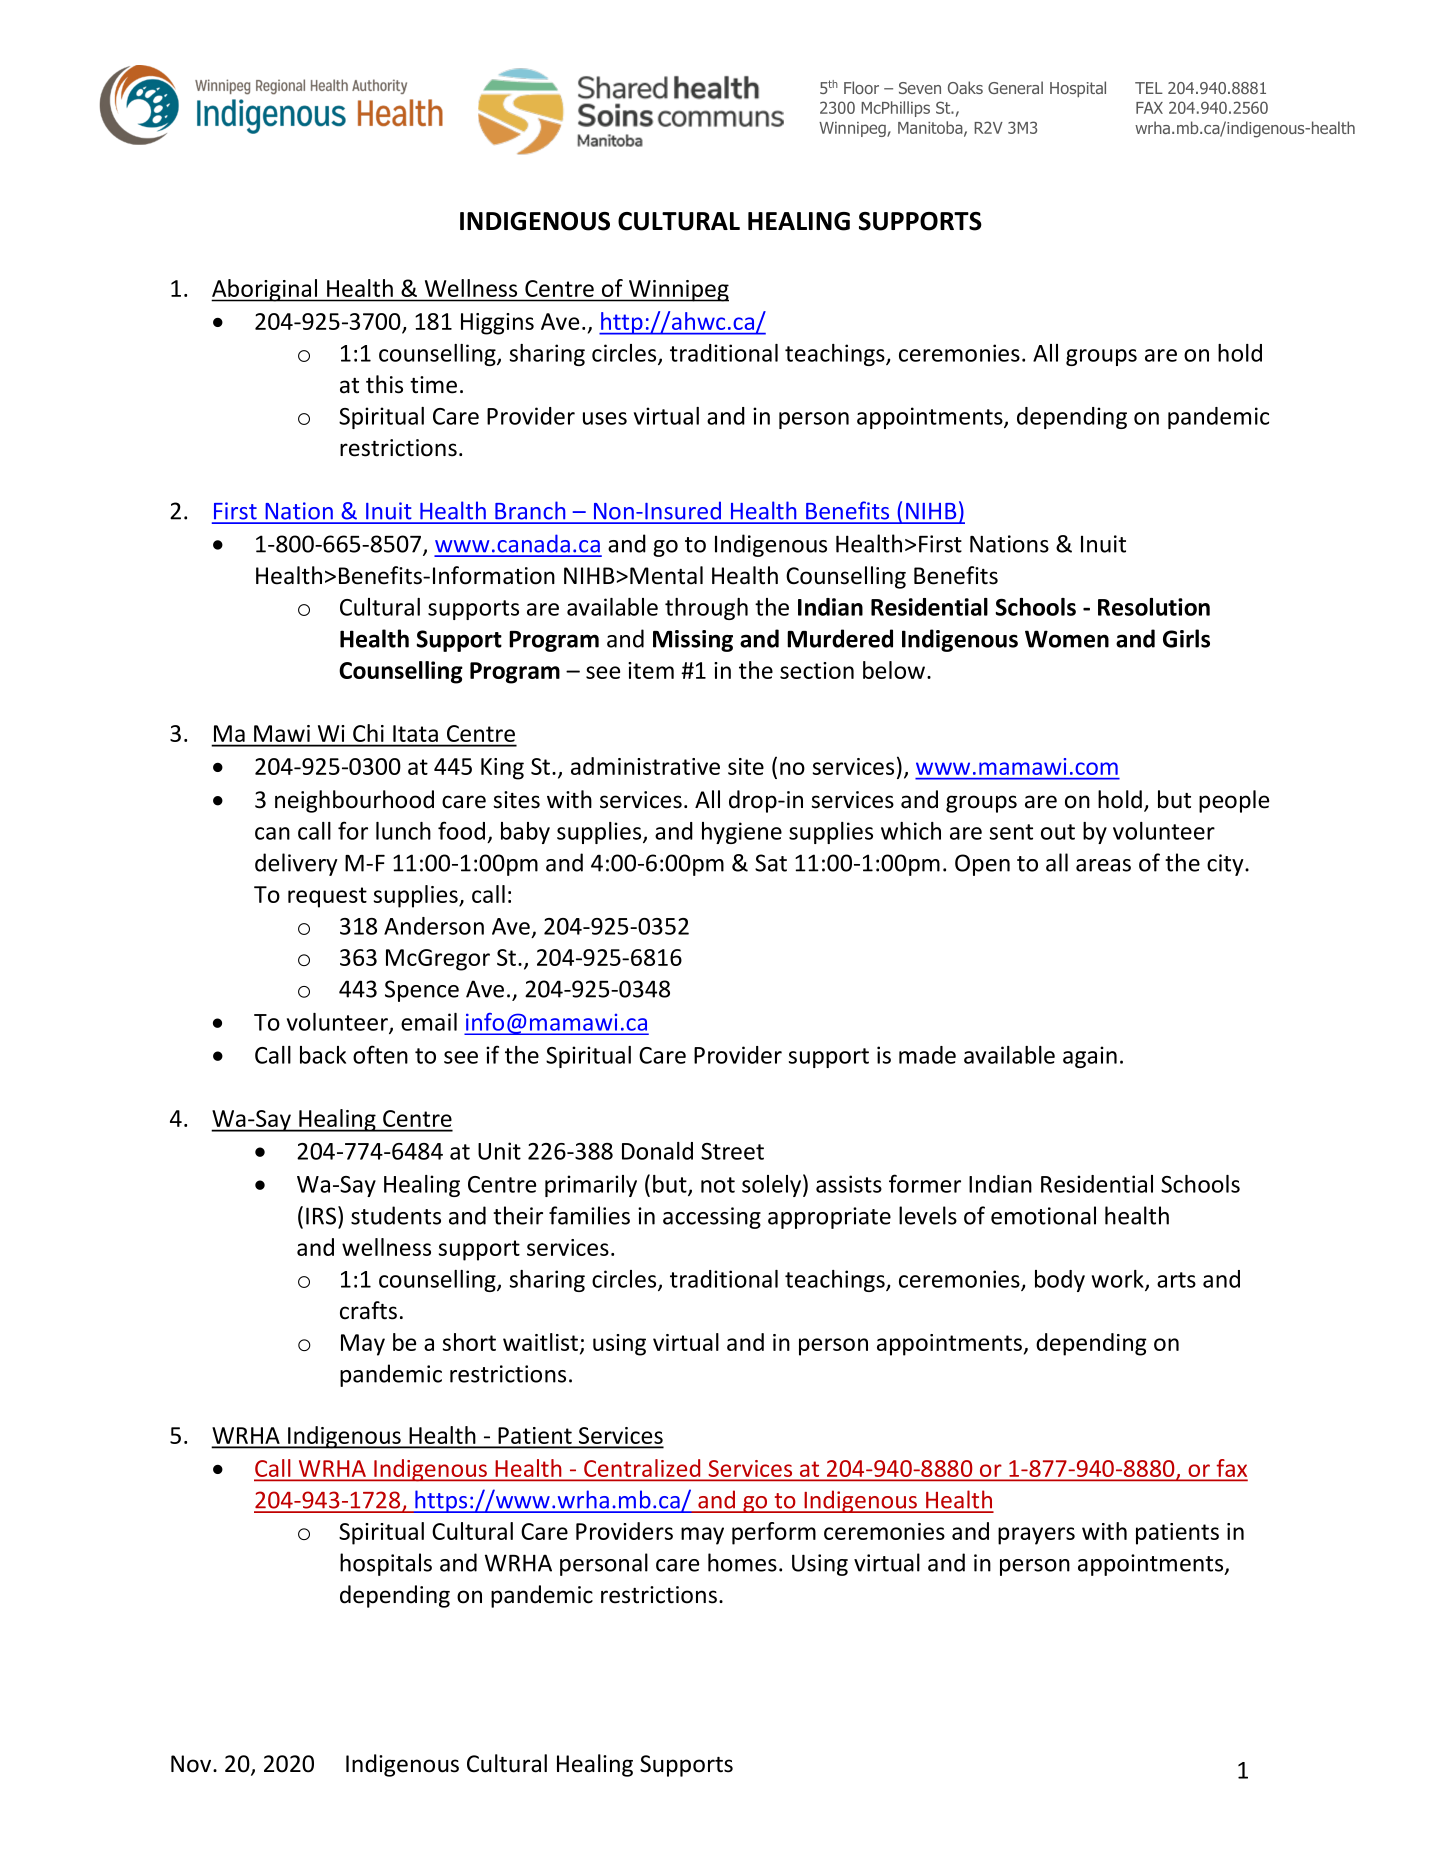 Image resolution: width=1440 pixels, height=1864 pixels. Describe the element at coordinates (1119, 1280) in the screenshot. I see `work` at that location.
